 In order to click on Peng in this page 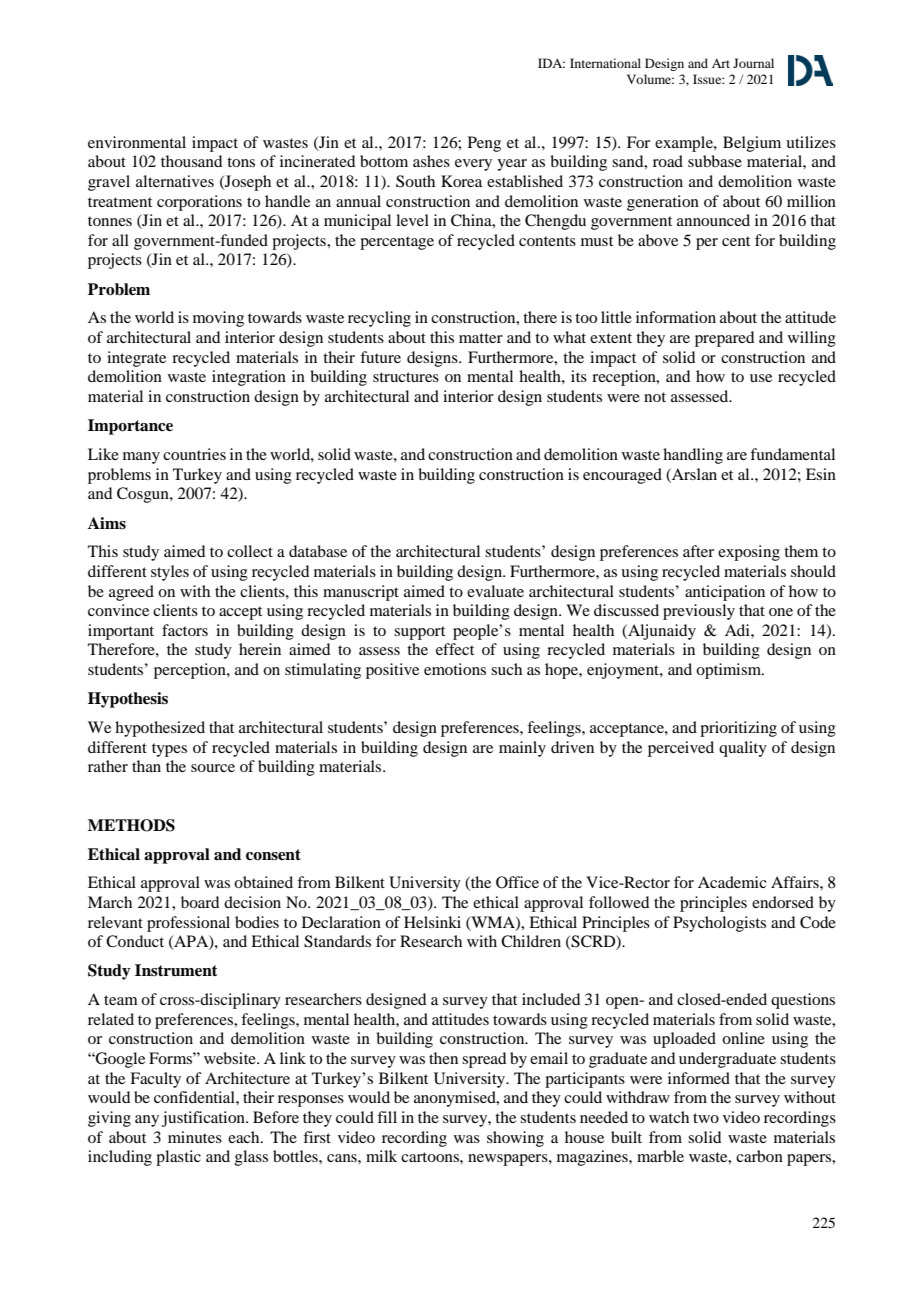, I will do `click(484, 144)`.
